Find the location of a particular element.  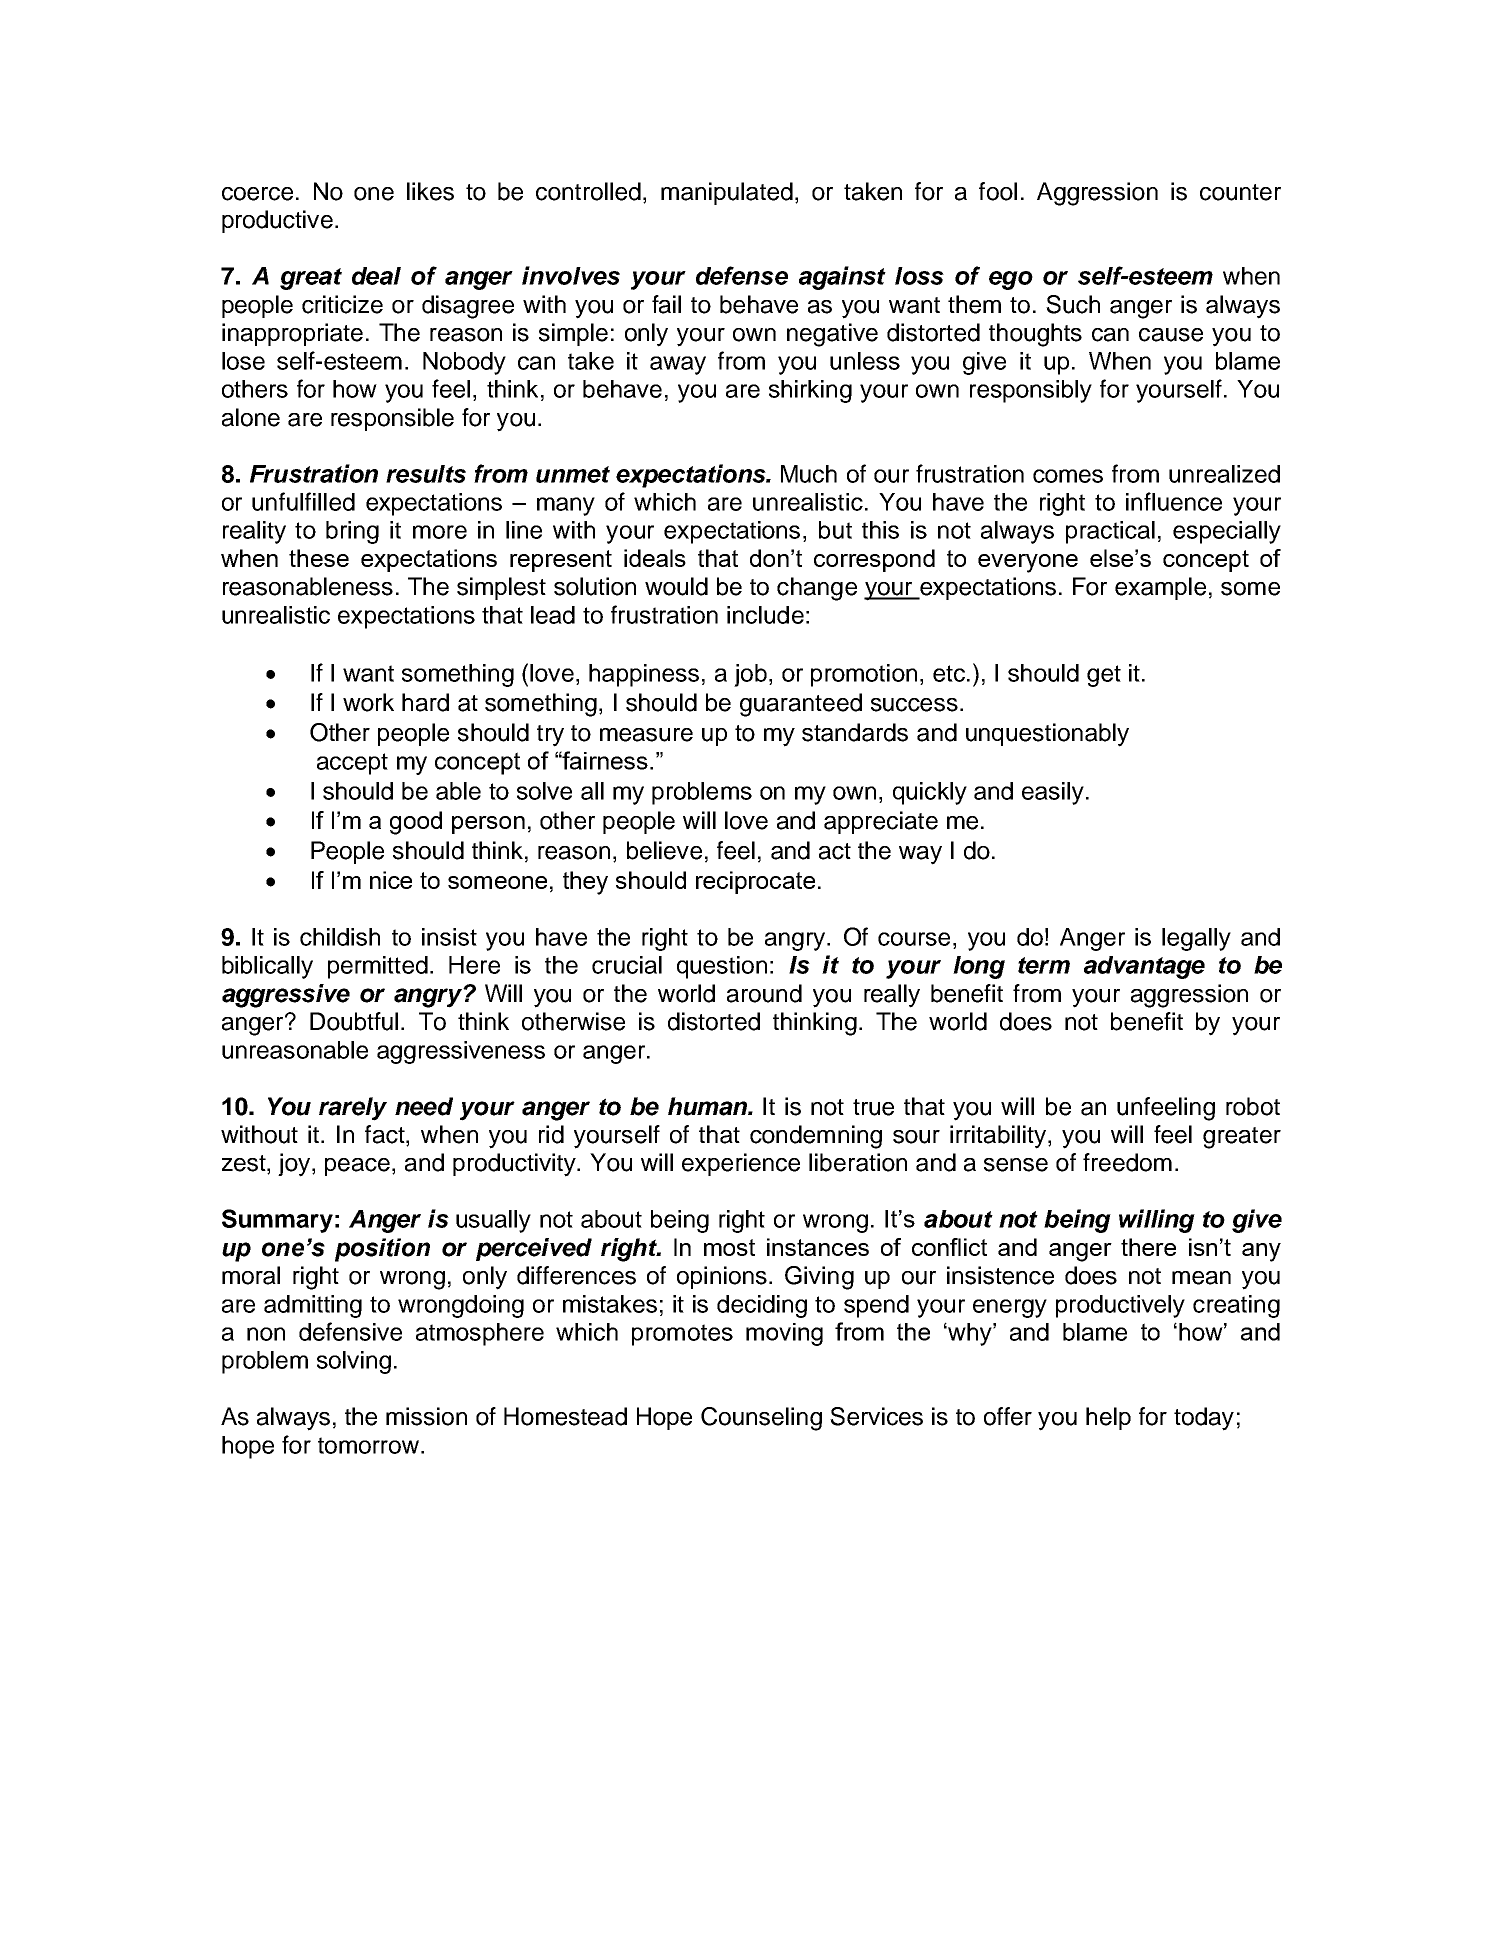

likes is located at coordinates (430, 191).
